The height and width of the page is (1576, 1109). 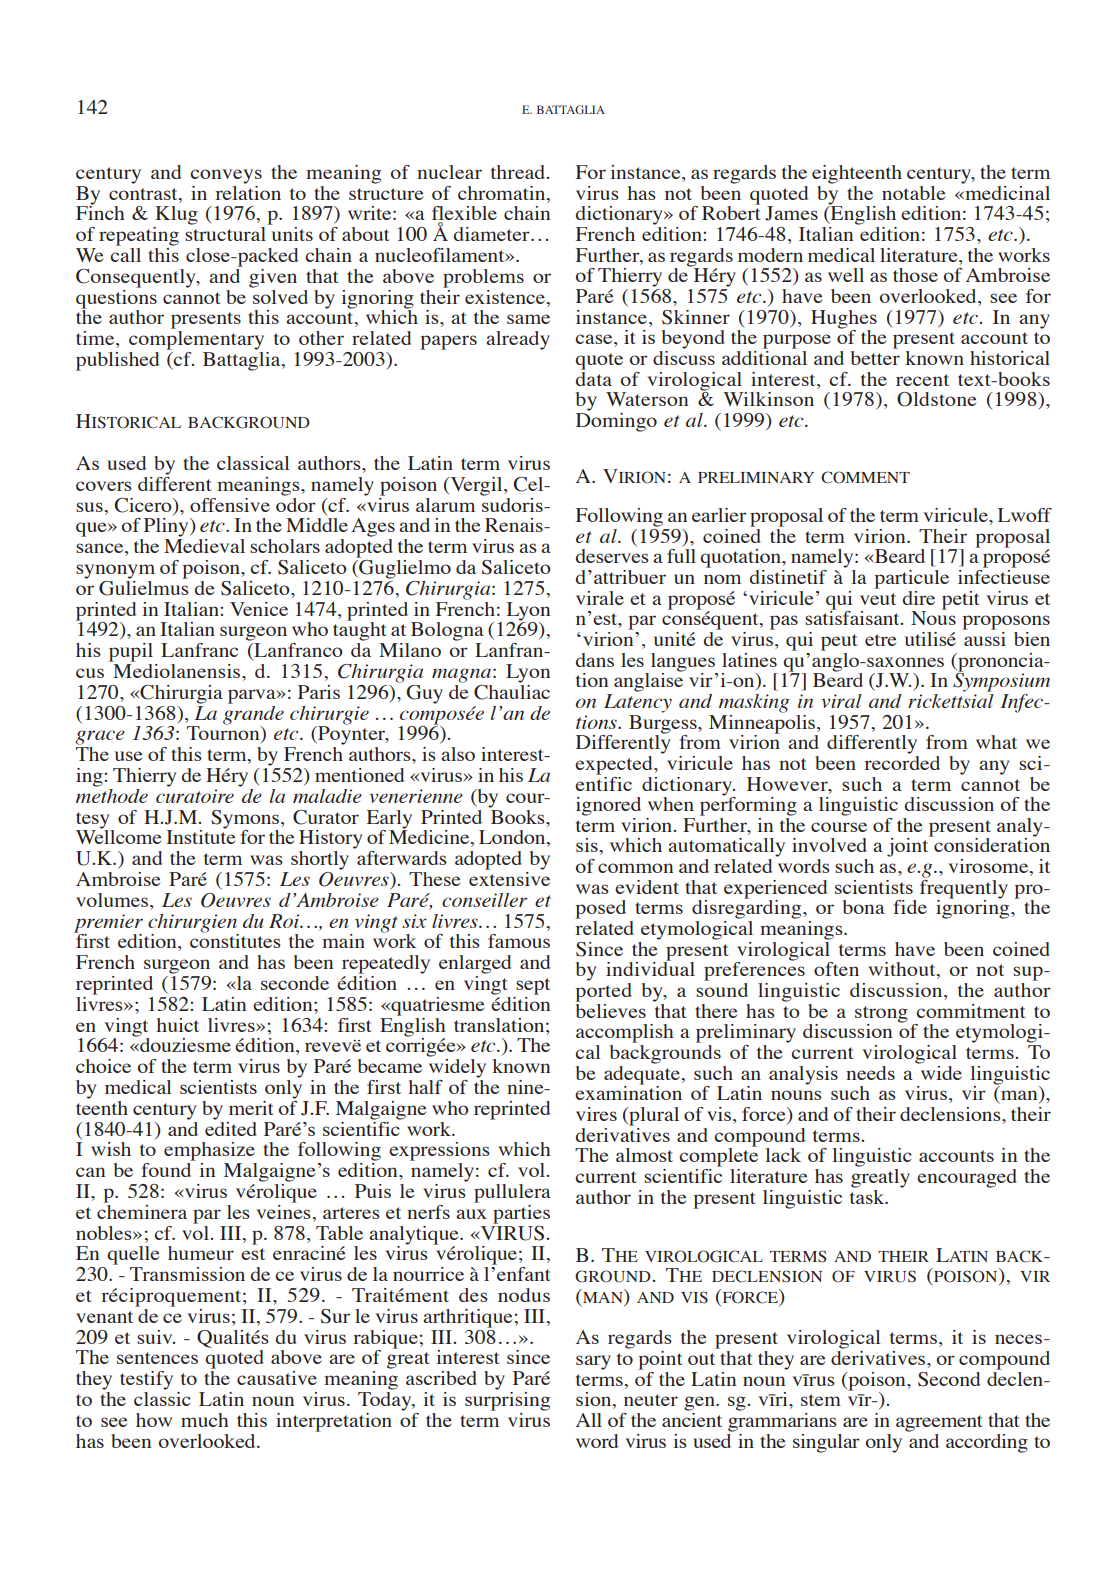 What do you see at coordinates (915, 275) in the page?
I see `those` at bounding box center [915, 275].
